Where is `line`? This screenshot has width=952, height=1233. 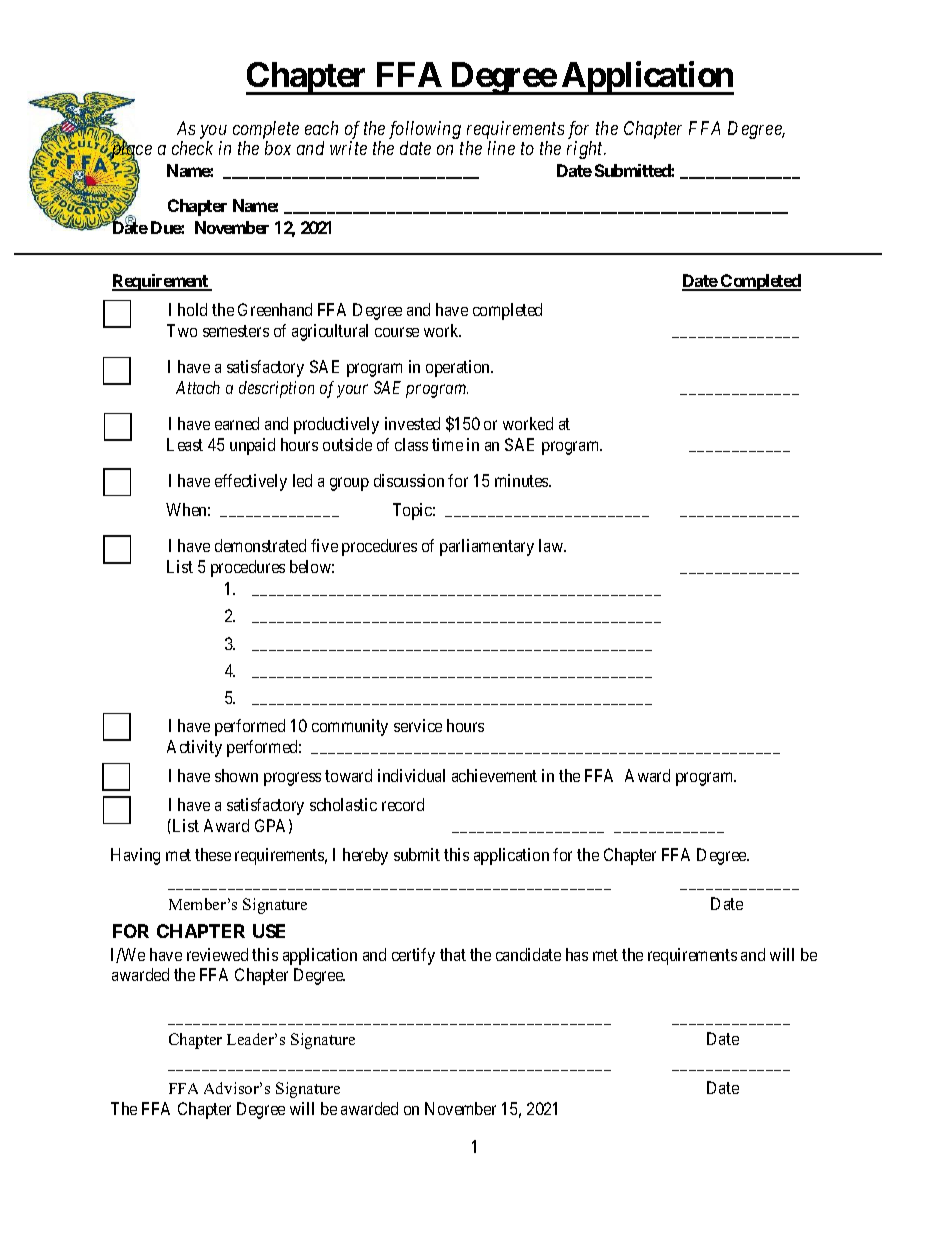 line is located at coordinates (501, 148).
